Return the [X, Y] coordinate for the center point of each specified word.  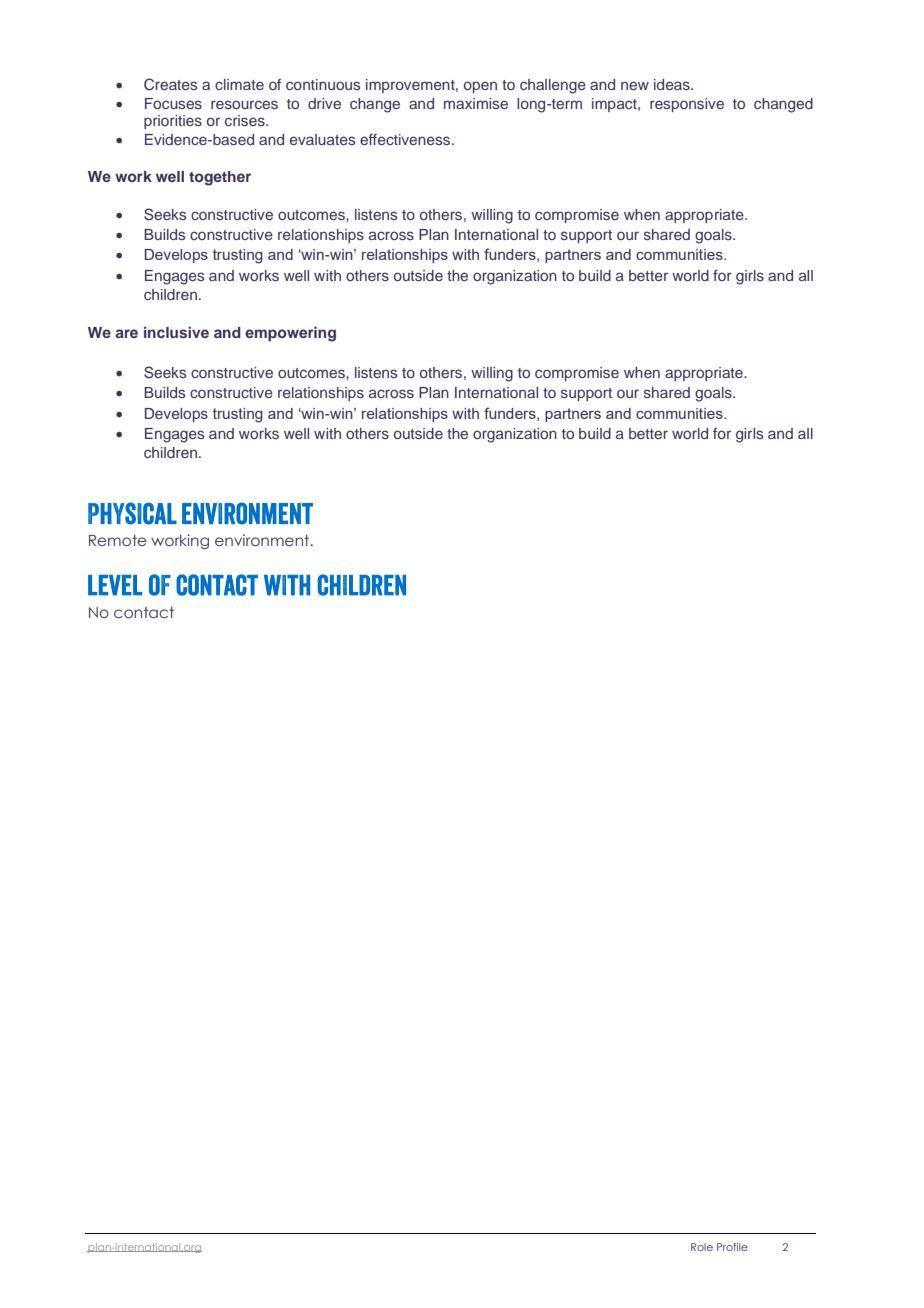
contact [144, 612]
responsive [687, 105]
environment [263, 540]
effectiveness [406, 139]
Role [702, 1247]
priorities [173, 122]
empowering [290, 334]
